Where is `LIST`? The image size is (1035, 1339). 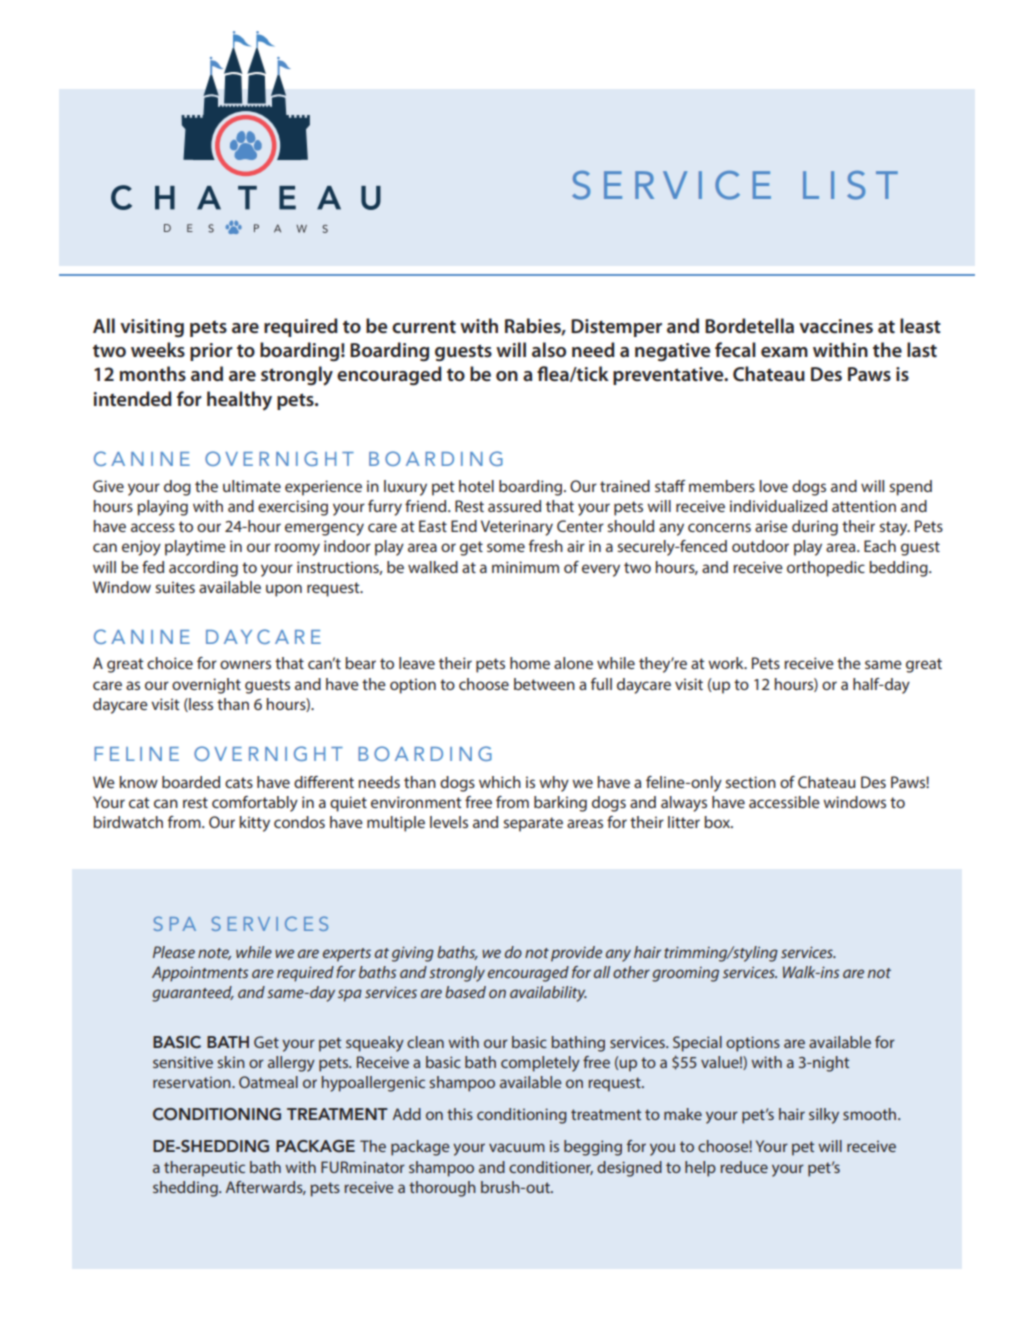 LIST is located at coordinates (850, 185).
